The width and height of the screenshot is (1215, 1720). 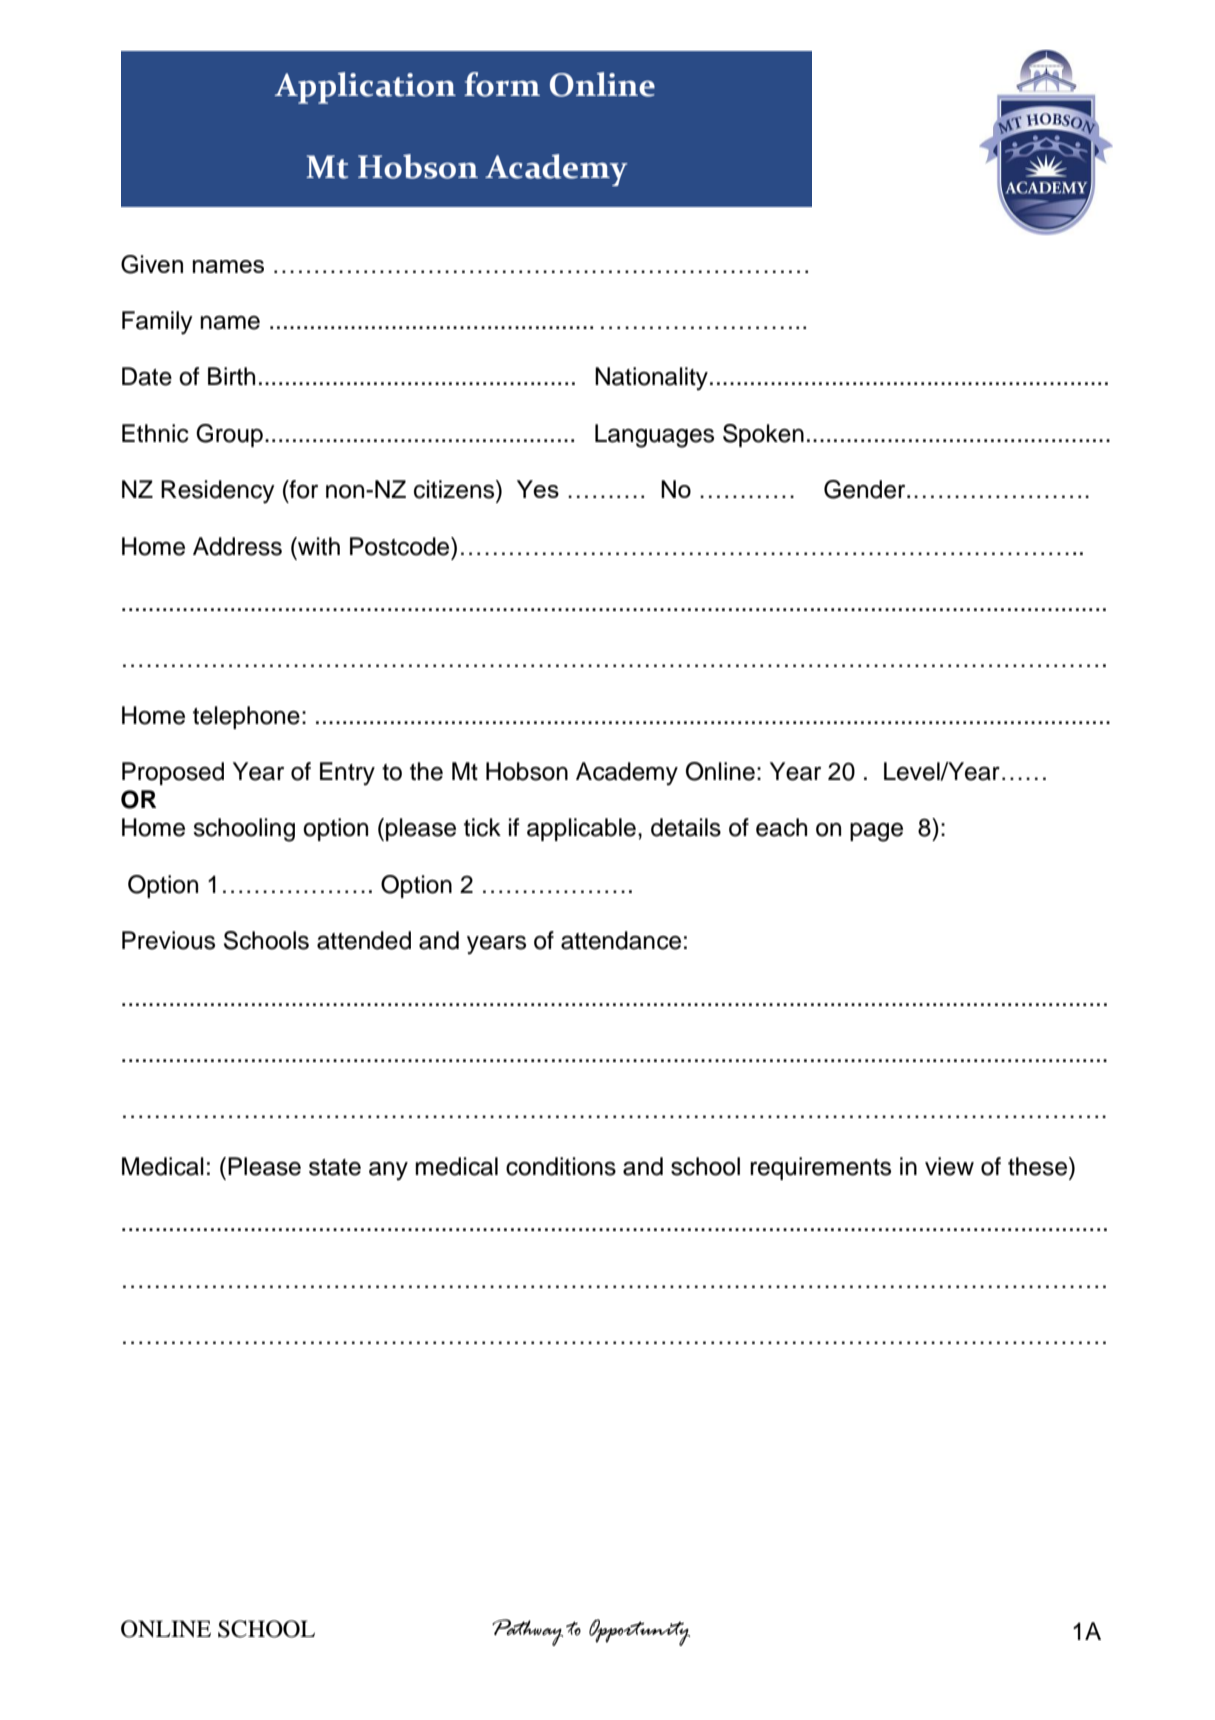 What do you see at coordinates (335, 1167) in the screenshot?
I see `state` at bounding box center [335, 1167].
